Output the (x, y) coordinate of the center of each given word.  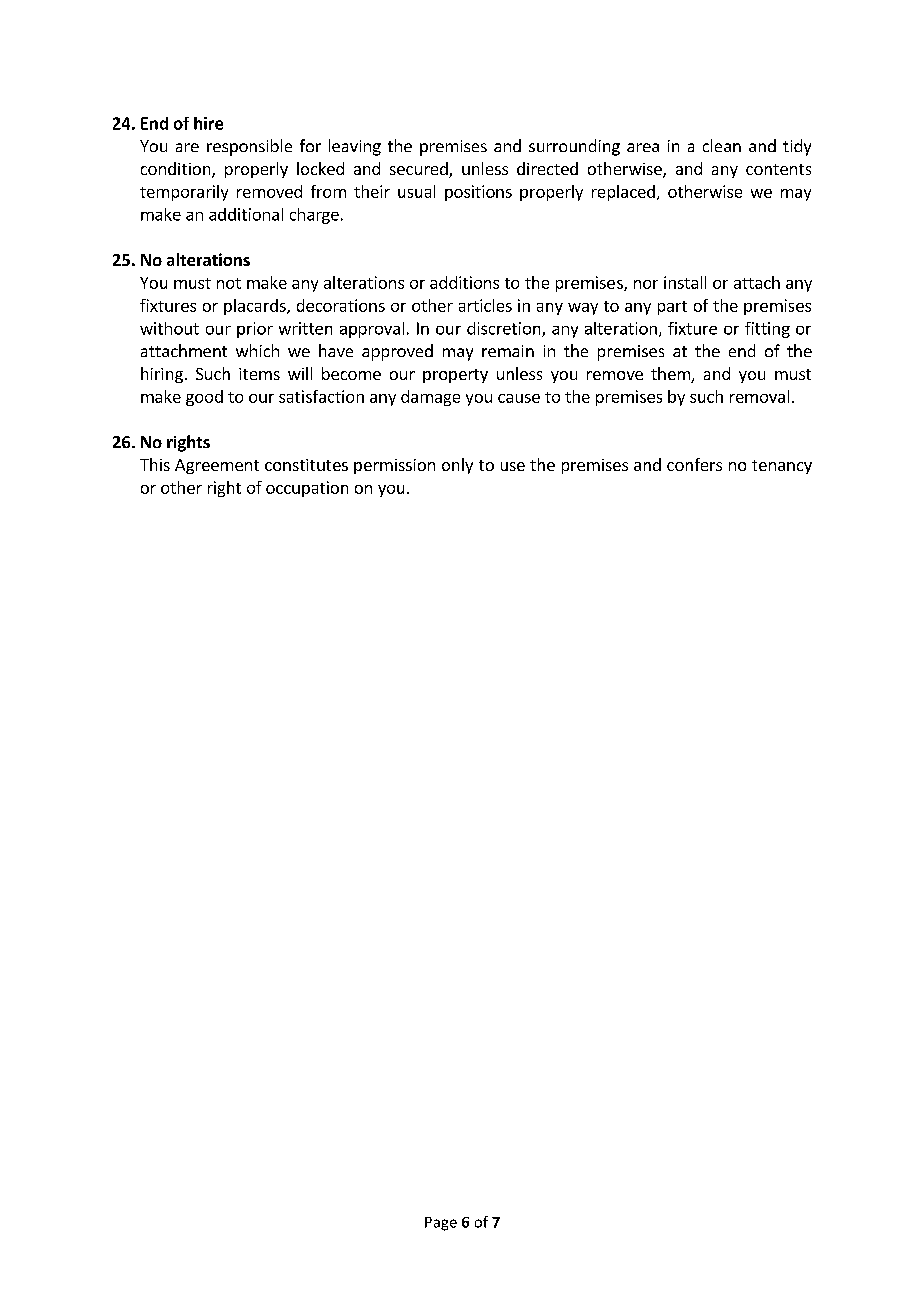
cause (519, 398)
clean (722, 145)
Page (441, 1224)
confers (694, 464)
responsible (249, 147)
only (457, 466)
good (204, 398)
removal (759, 396)
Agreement (217, 466)
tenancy (782, 467)
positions (478, 193)
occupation (307, 489)
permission (394, 466)
